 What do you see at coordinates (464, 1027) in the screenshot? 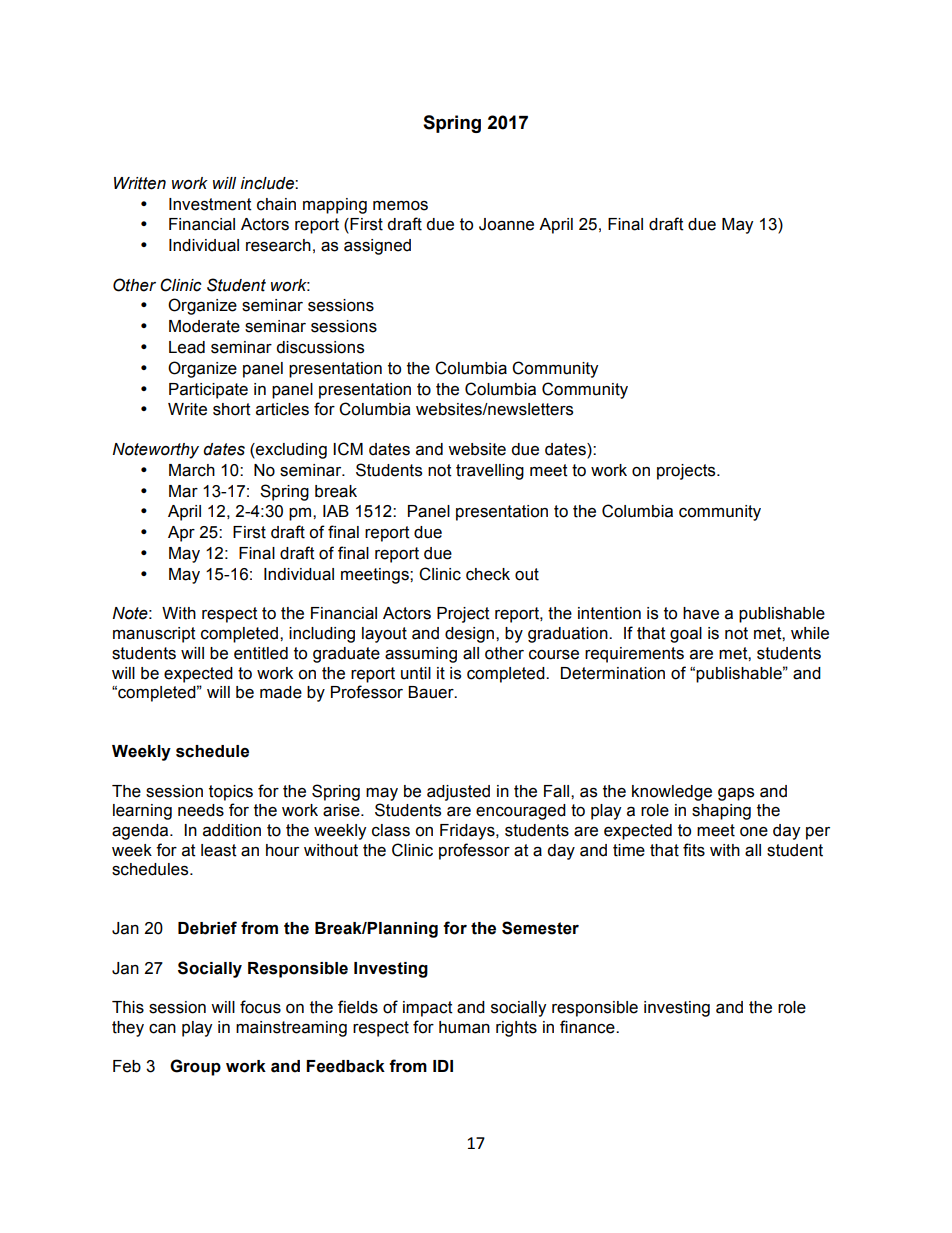
I see `human` at bounding box center [464, 1027].
